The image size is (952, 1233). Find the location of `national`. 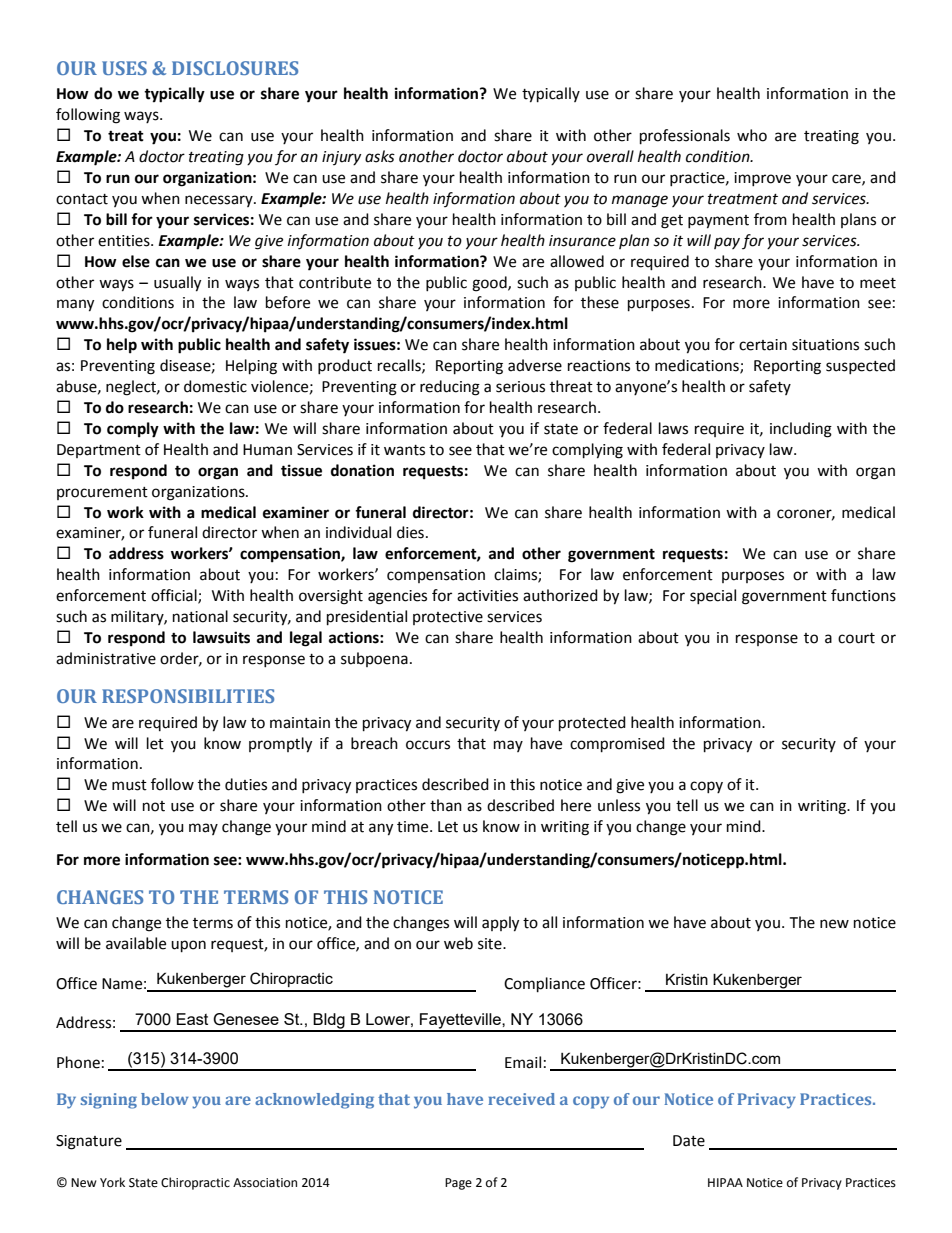

national is located at coordinates (200, 616).
